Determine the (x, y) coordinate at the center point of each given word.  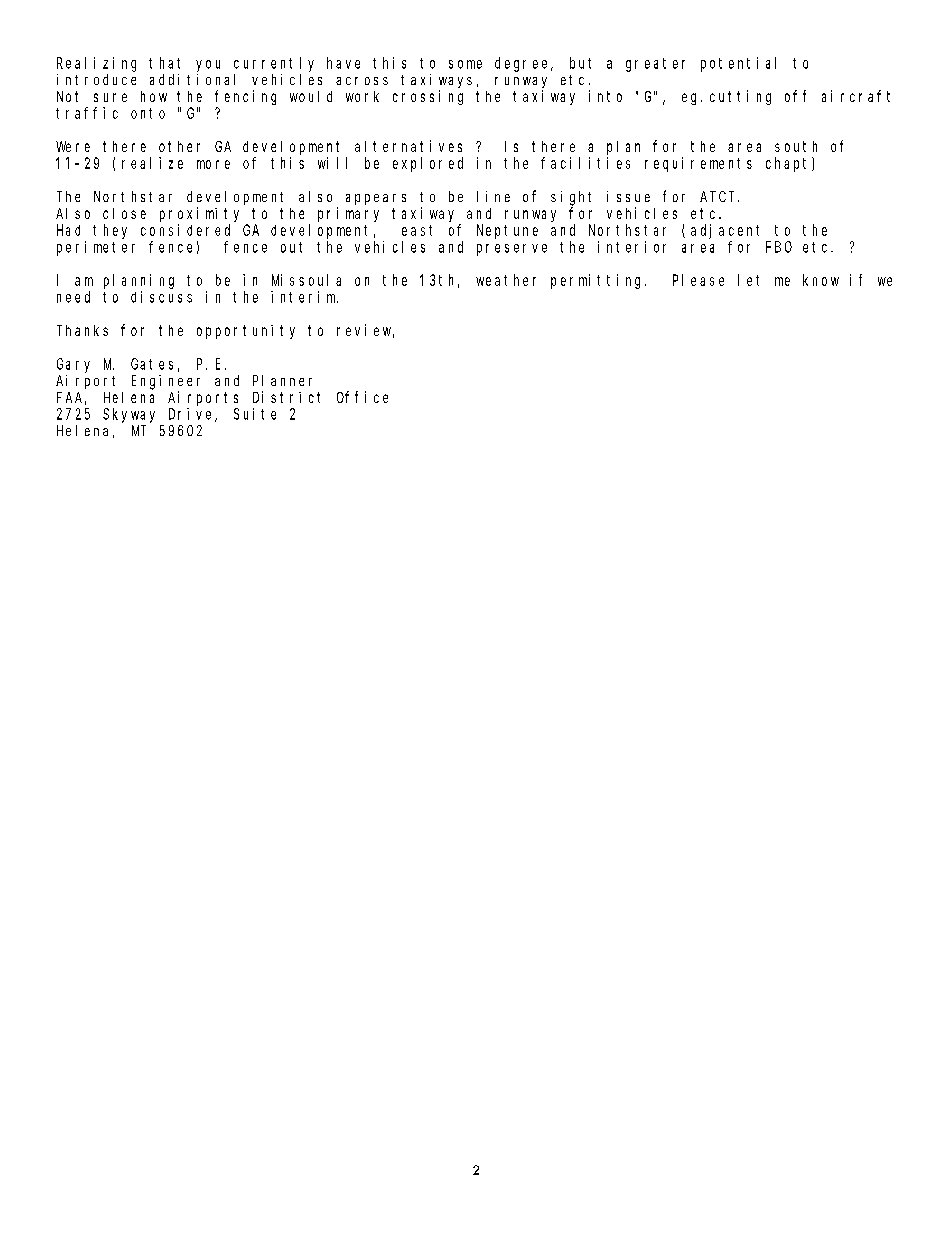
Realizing (96, 64)
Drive (192, 415)
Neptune (507, 231)
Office (362, 397)
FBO (779, 247)
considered (185, 230)
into (605, 96)
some (465, 64)
